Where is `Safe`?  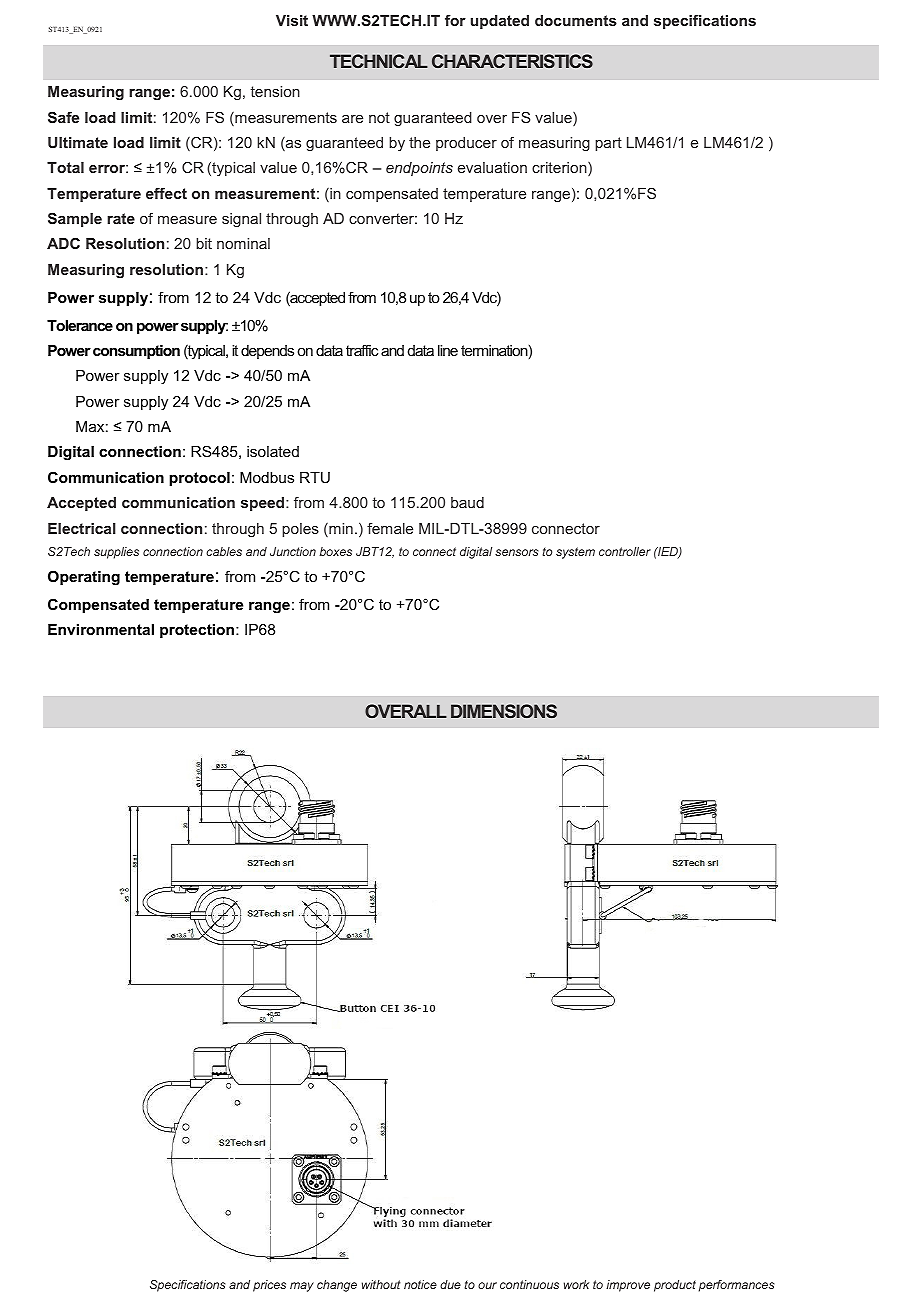
Safe is located at coordinates (63, 117).
